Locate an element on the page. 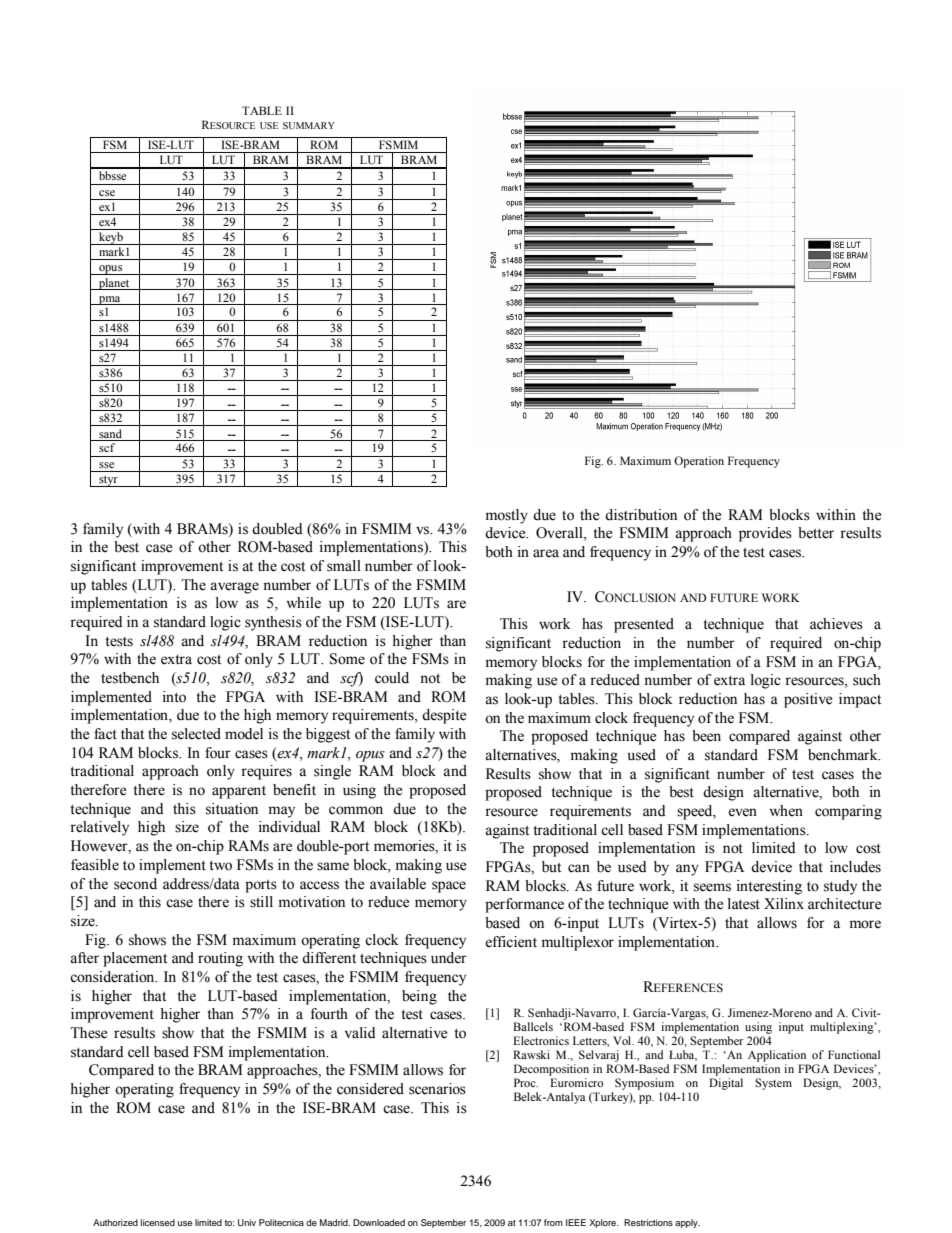 The height and width of the image is (1233, 952). average is located at coordinates (234, 588).
